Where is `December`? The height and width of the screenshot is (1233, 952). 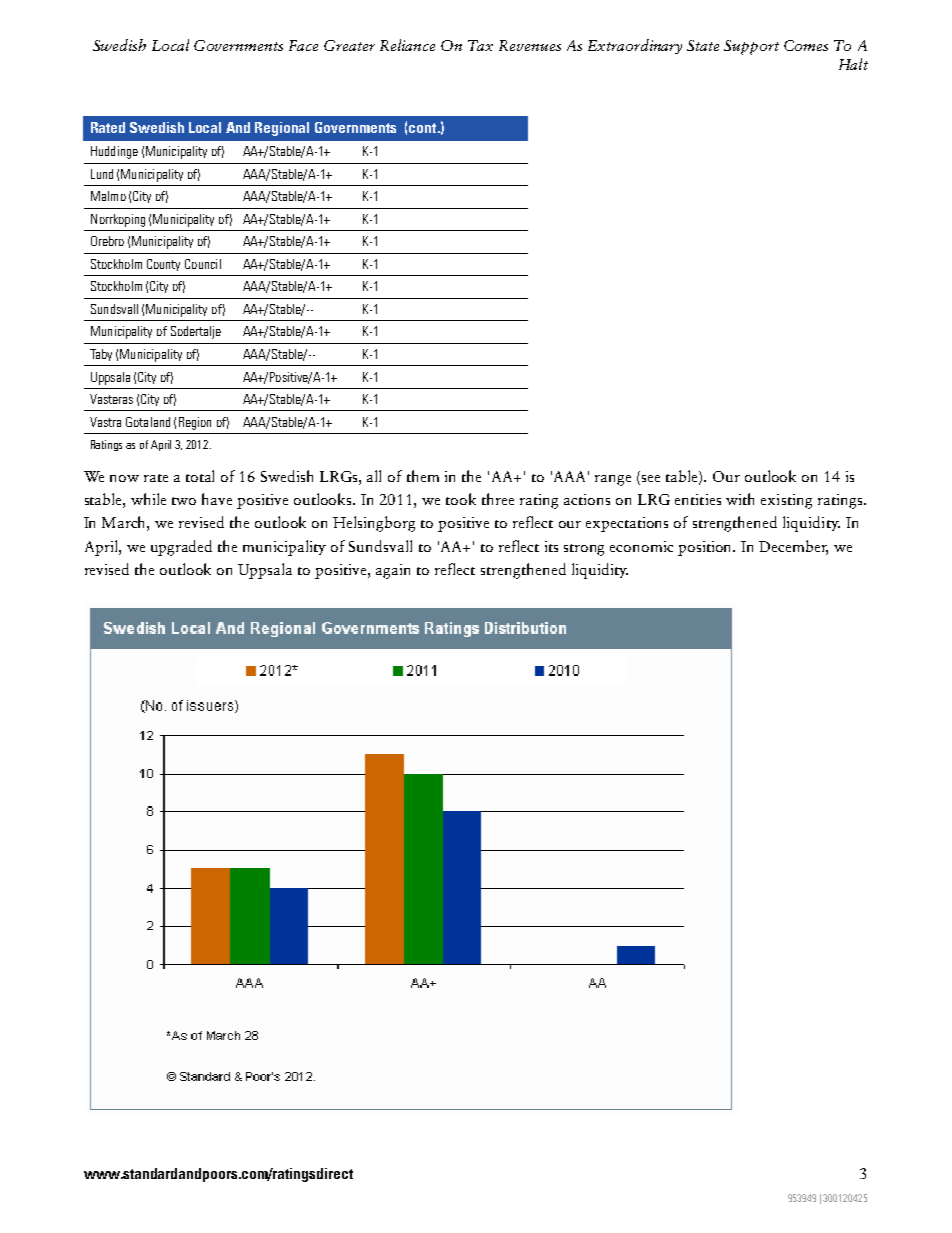
December is located at coordinates (793, 547).
